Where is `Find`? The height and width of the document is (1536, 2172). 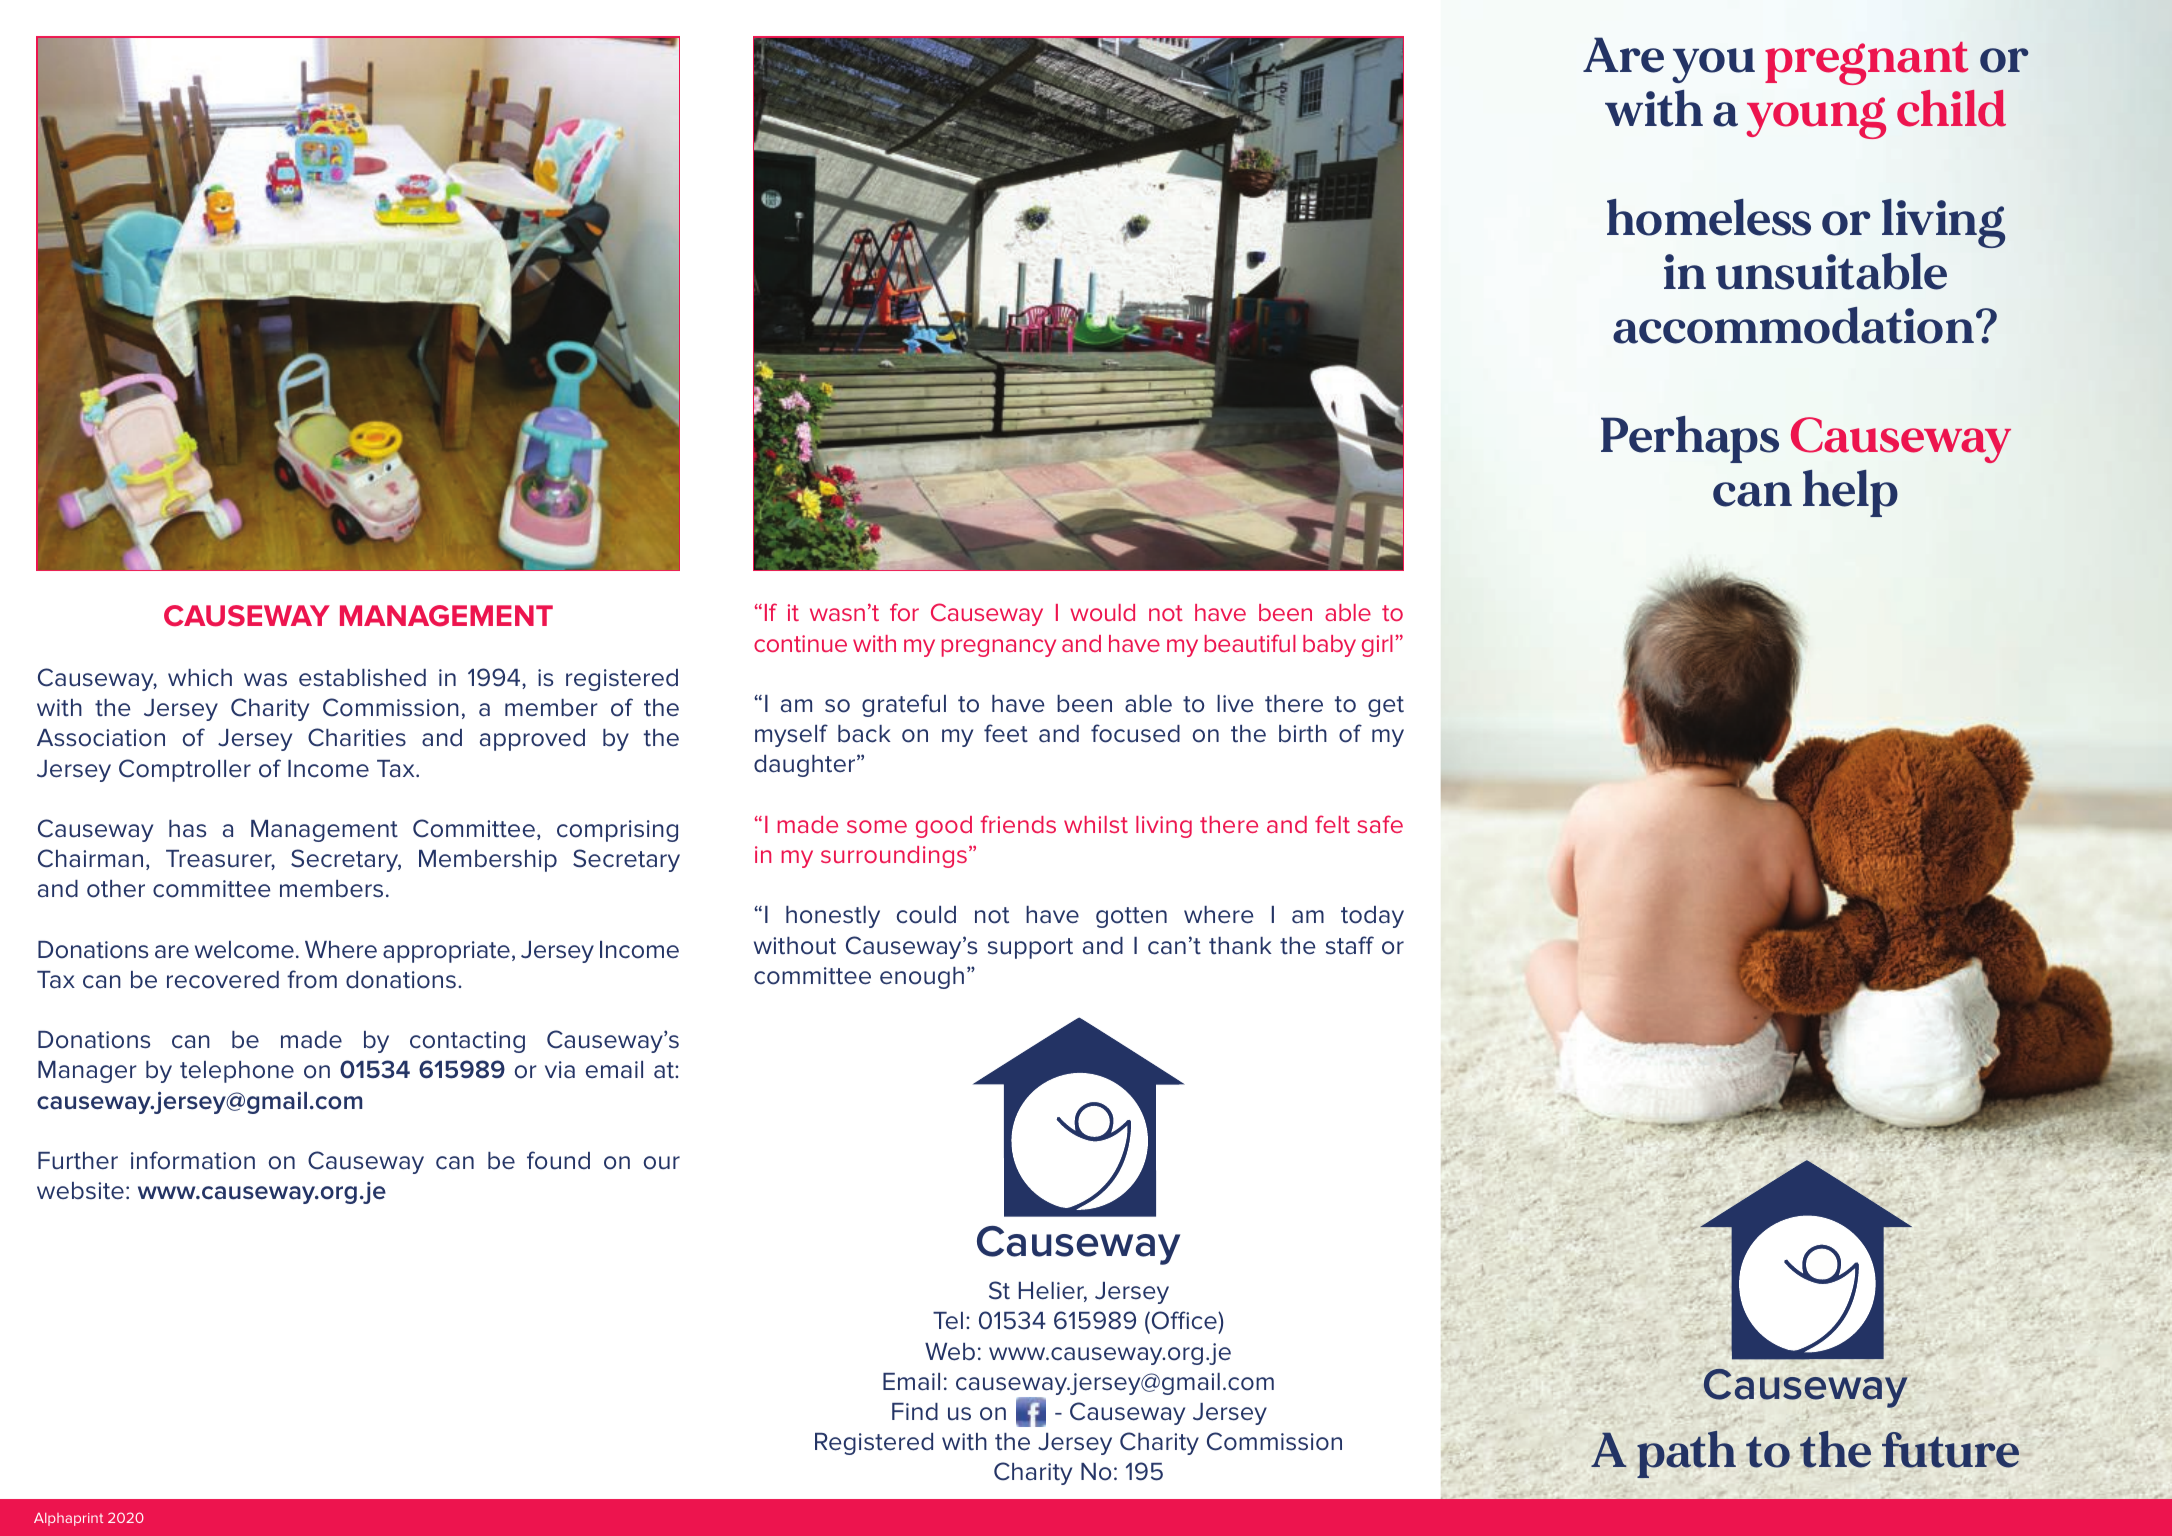
Find is located at coordinates (915, 1412).
